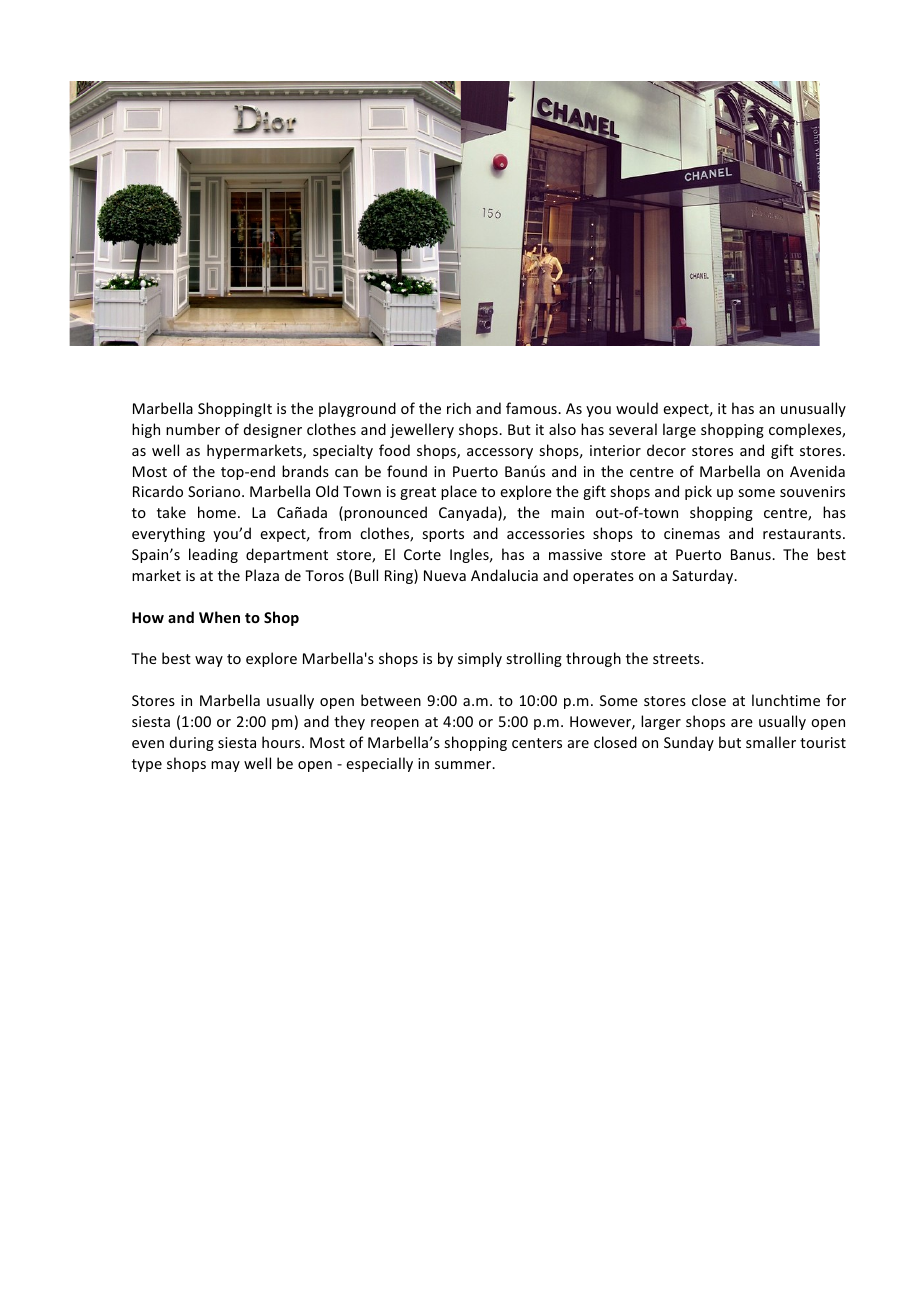 The image size is (924, 1308). I want to click on Plaza, so click(262, 575).
